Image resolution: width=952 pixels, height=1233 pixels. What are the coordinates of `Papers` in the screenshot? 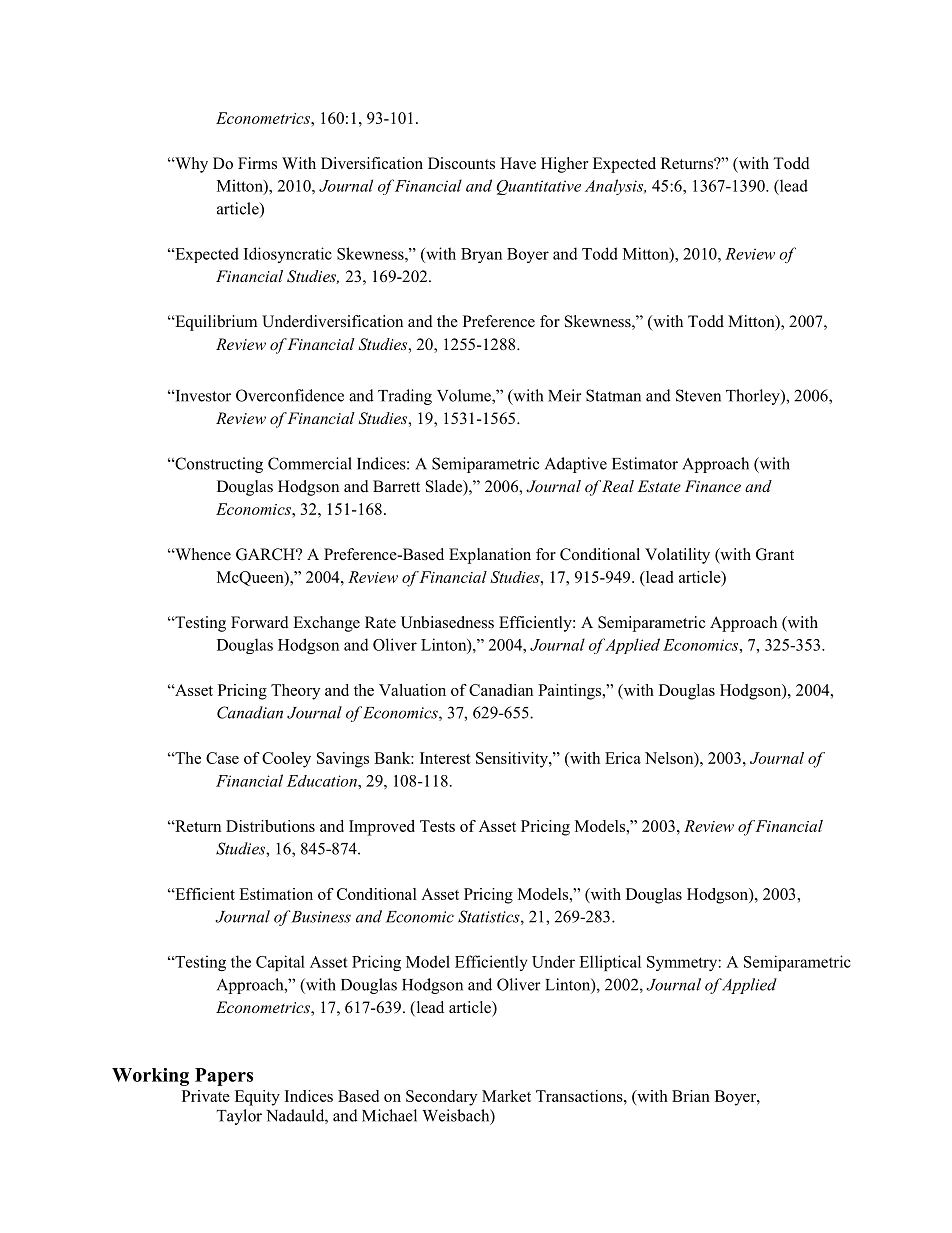 It's located at (224, 1077).
